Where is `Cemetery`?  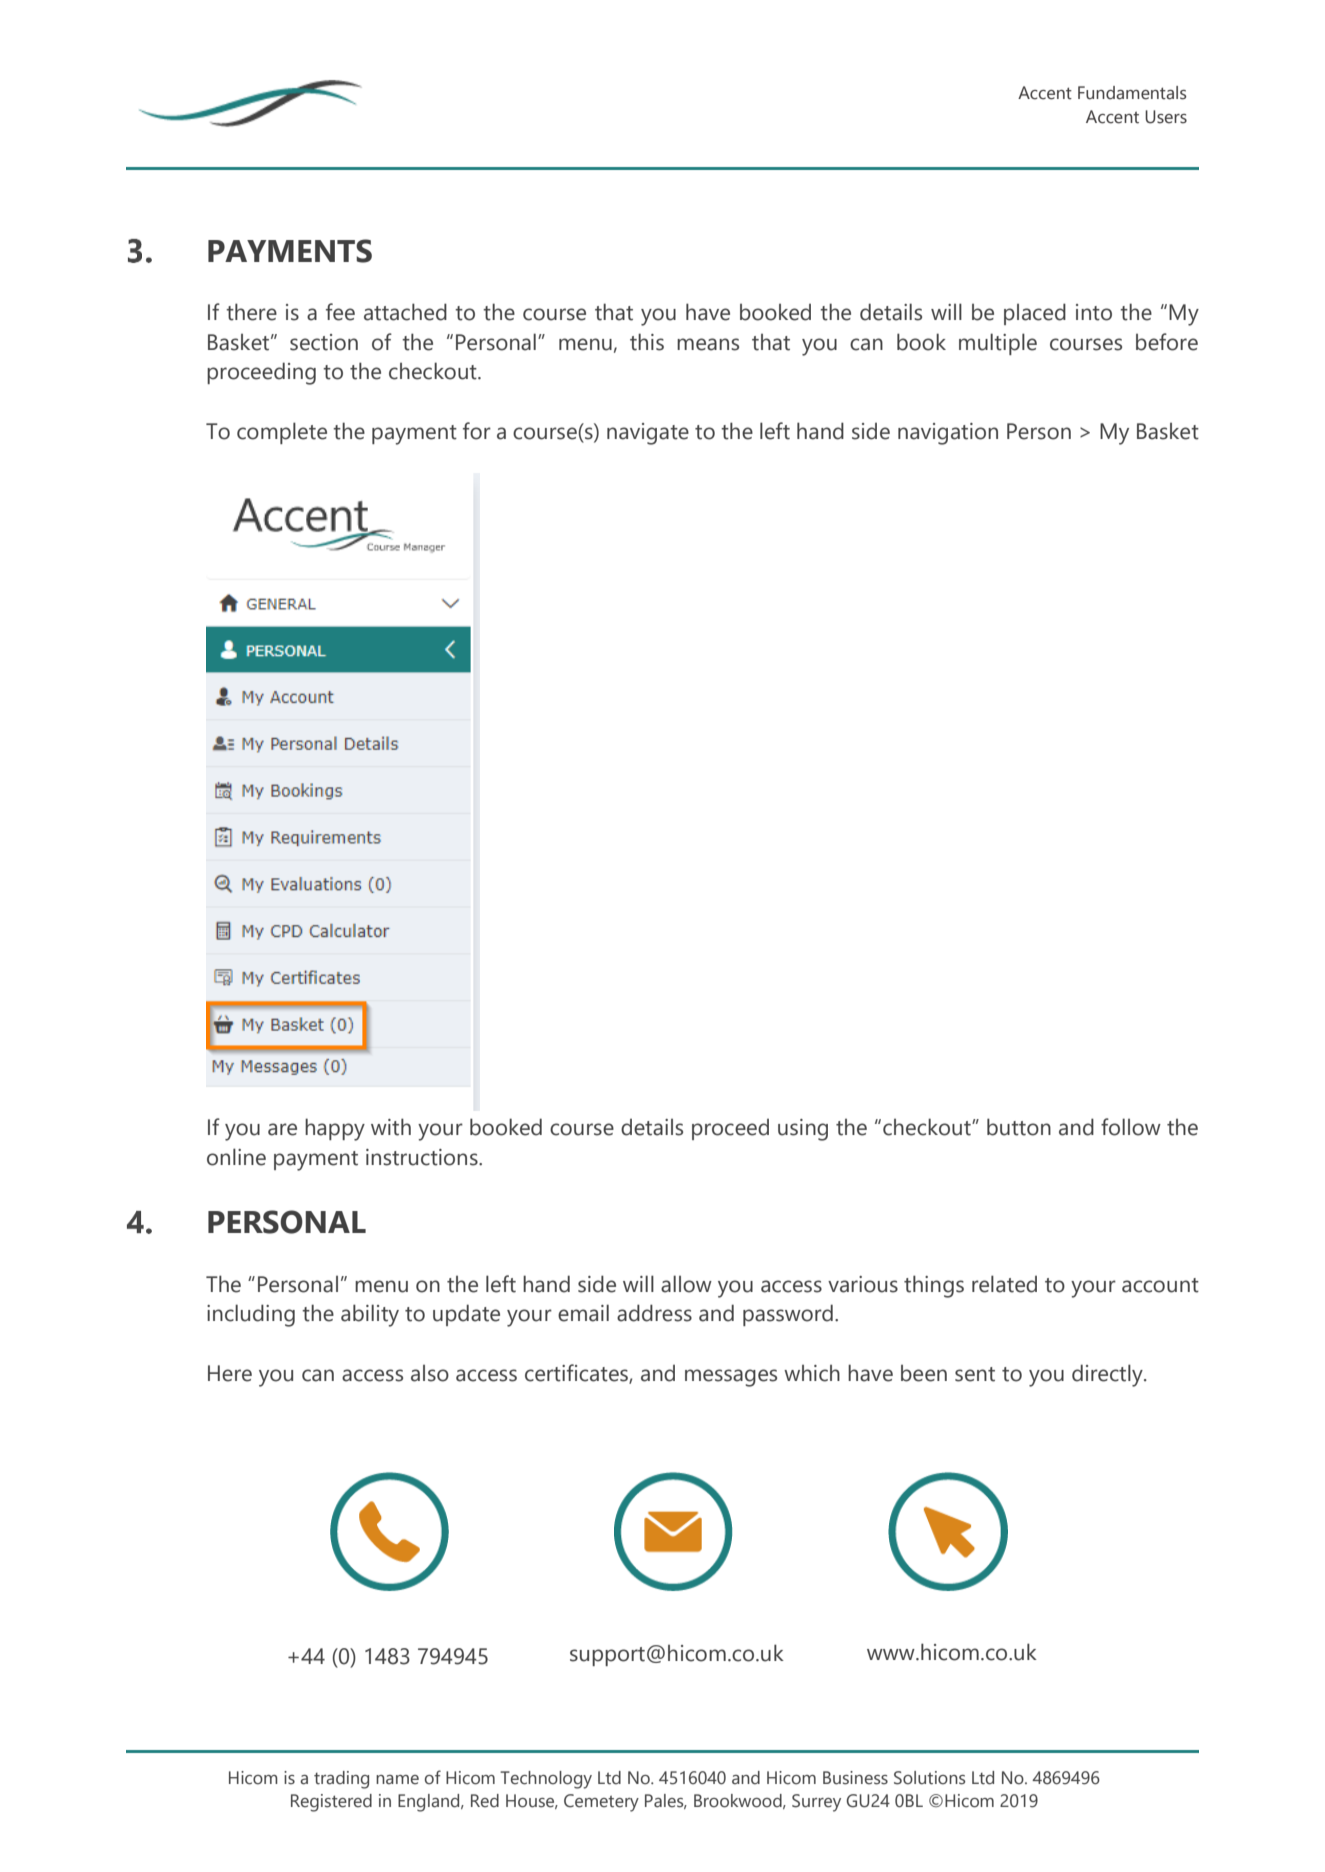
Cemetery is located at coordinates (601, 1803).
